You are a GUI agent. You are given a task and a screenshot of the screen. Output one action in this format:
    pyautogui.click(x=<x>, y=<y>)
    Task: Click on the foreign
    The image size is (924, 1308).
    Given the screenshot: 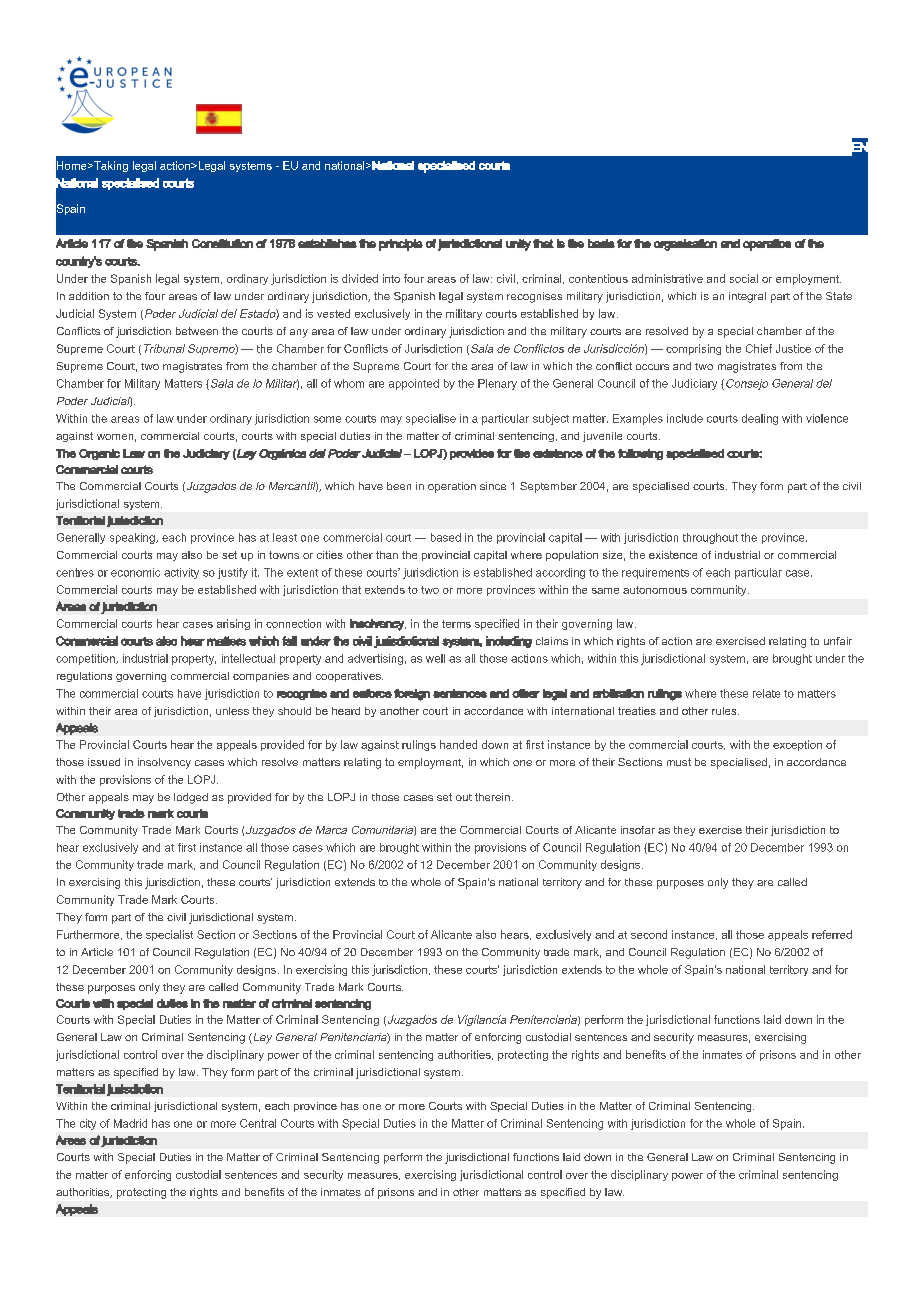 What is the action you would take?
    pyautogui.click(x=412, y=695)
